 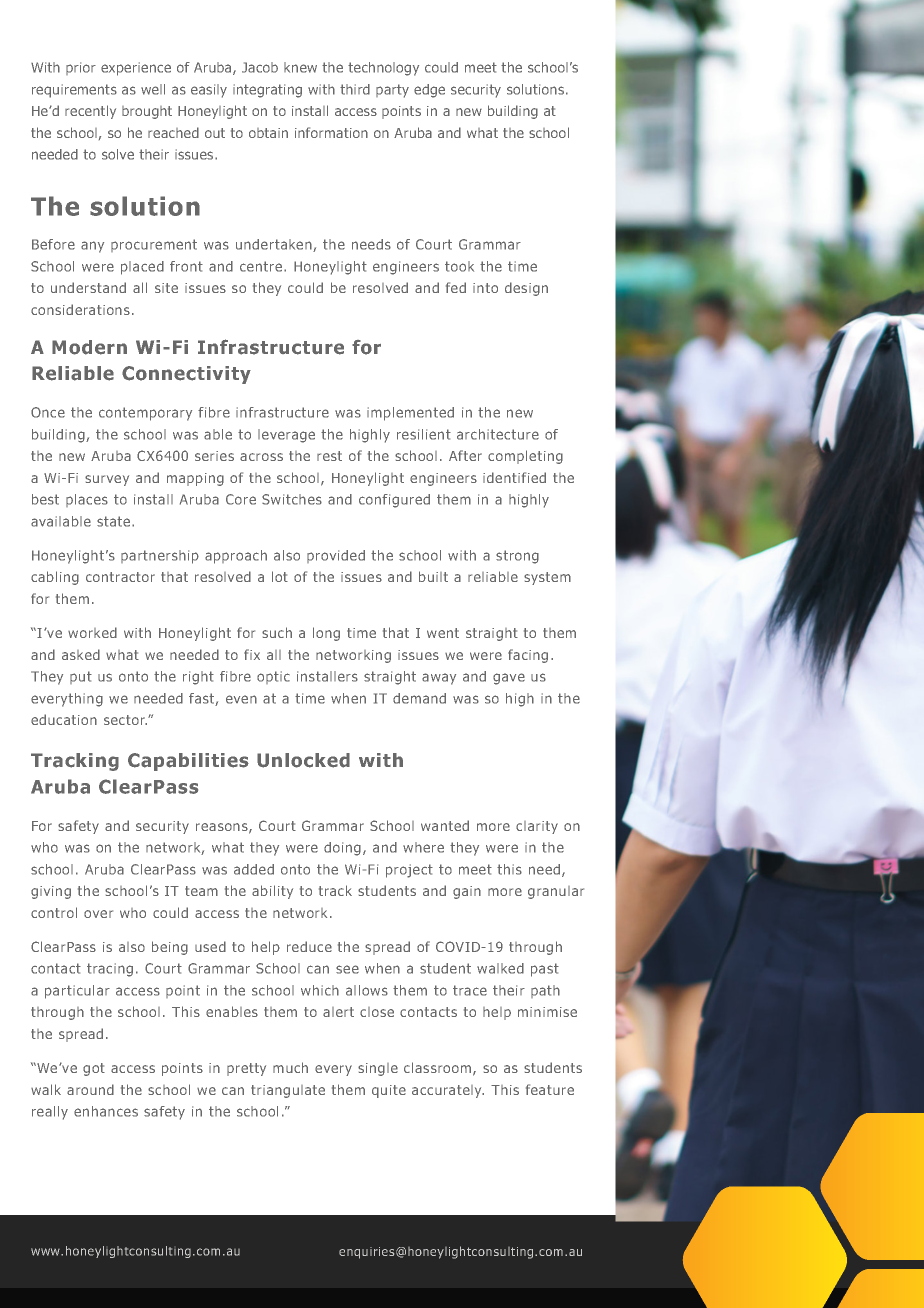 What do you see at coordinates (537, 827) in the document?
I see `clarity` at bounding box center [537, 827].
